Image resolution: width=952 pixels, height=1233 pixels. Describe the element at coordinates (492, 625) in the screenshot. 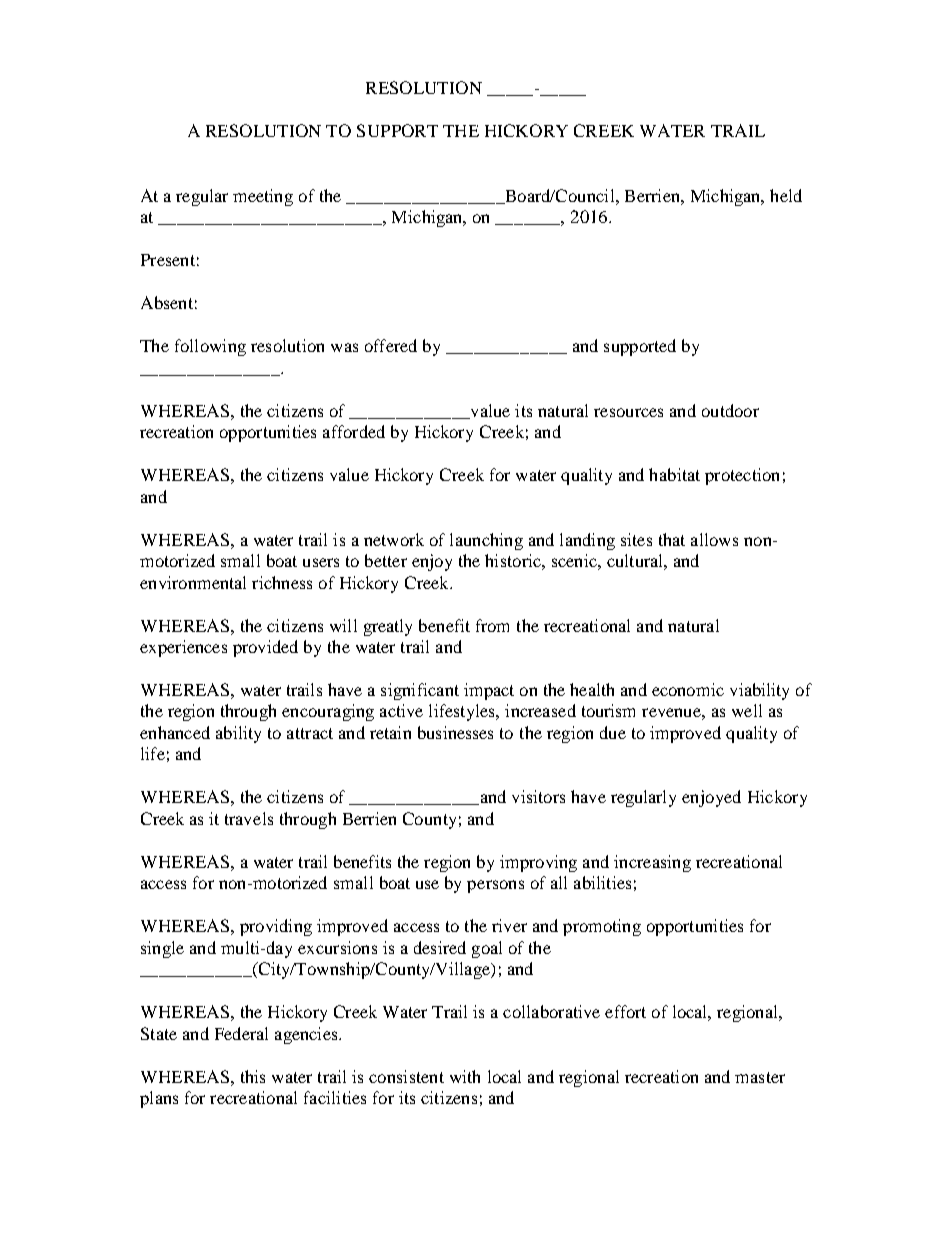

I see `from` at that location.
